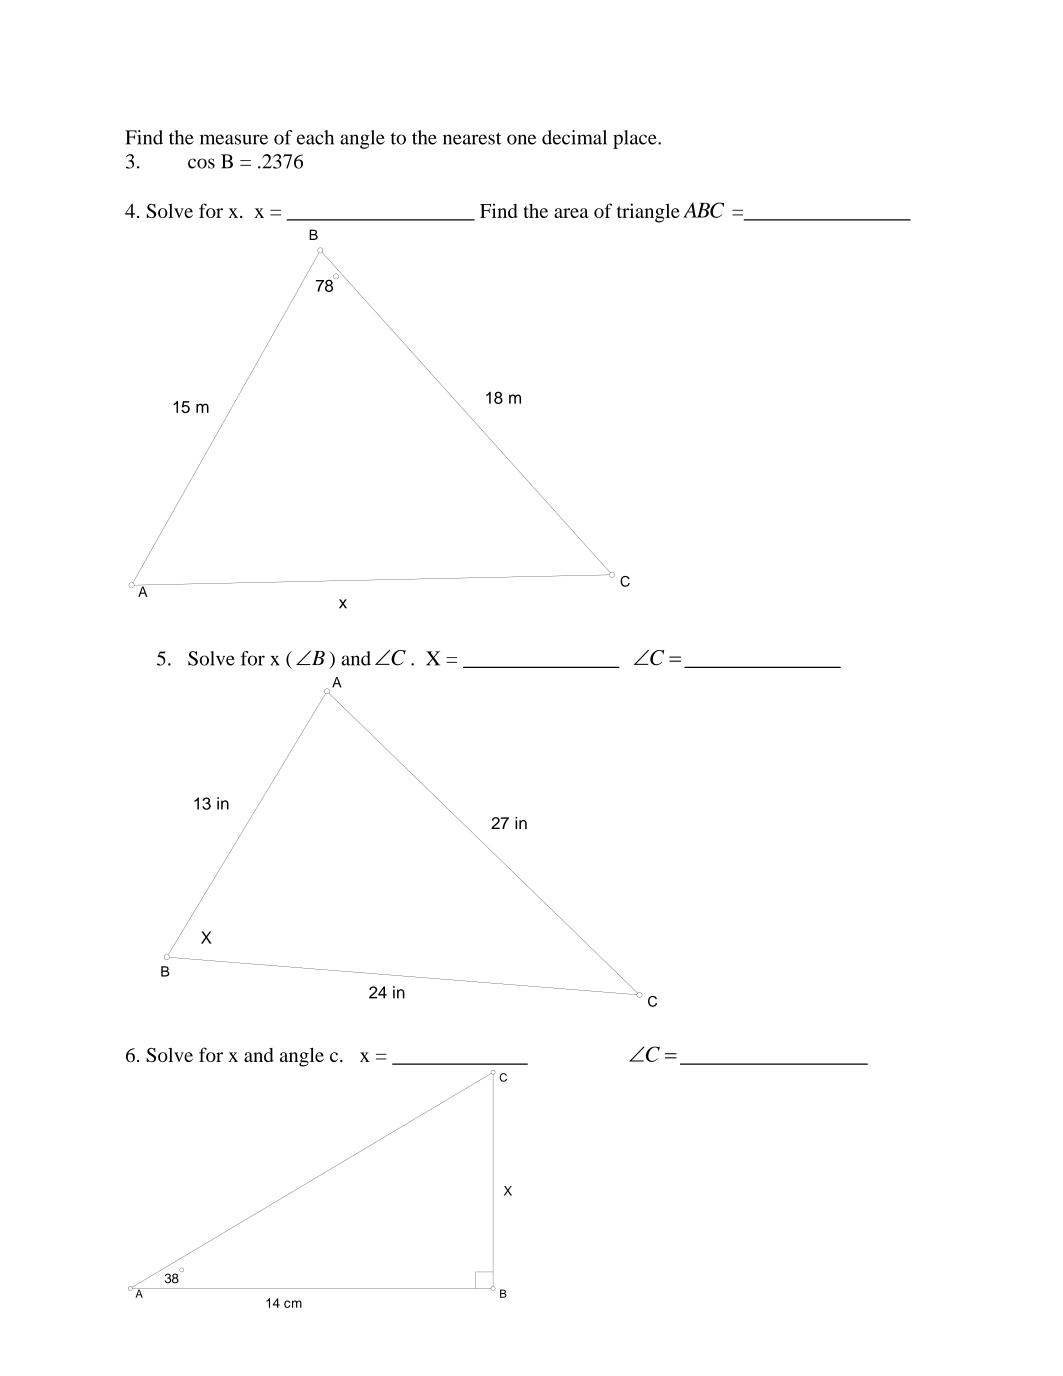  I want to click on each, so click(315, 137).
